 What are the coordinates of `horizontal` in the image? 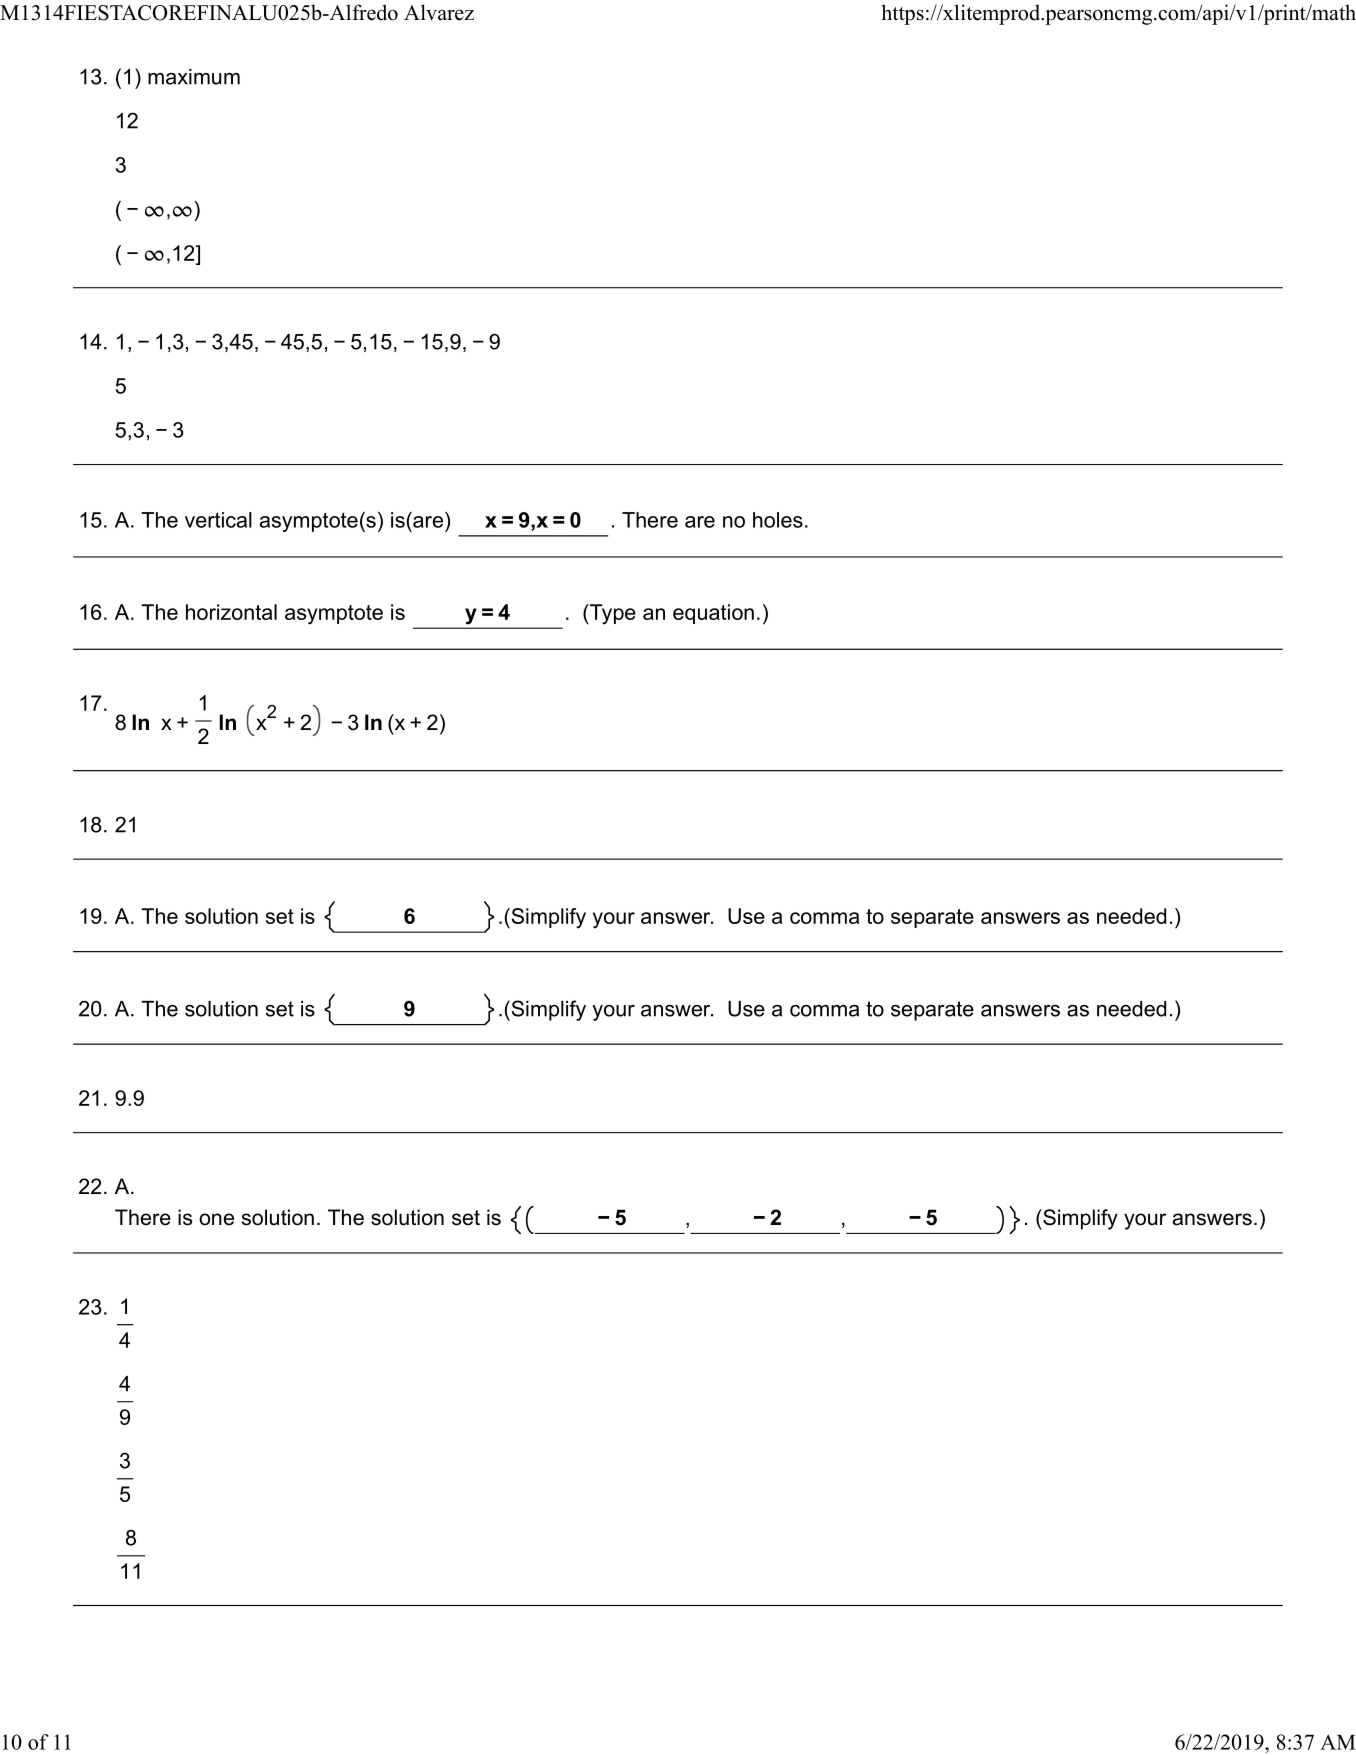 It's located at (231, 612).
